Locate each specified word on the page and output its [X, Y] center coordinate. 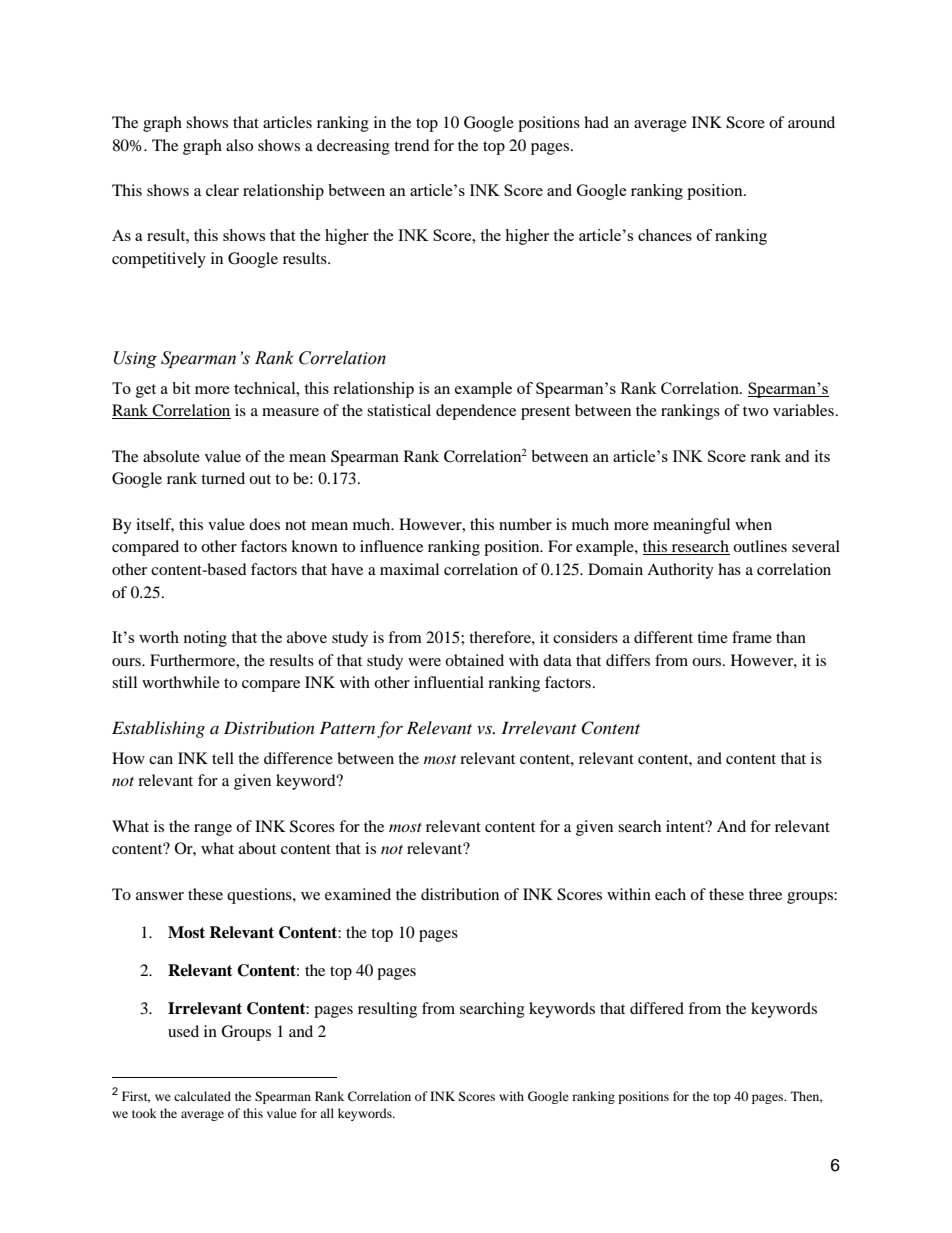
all [327, 1113]
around [811, 122]
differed [657, 1008]
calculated [202, 1096]
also [239, 145]
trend [412, 145]
